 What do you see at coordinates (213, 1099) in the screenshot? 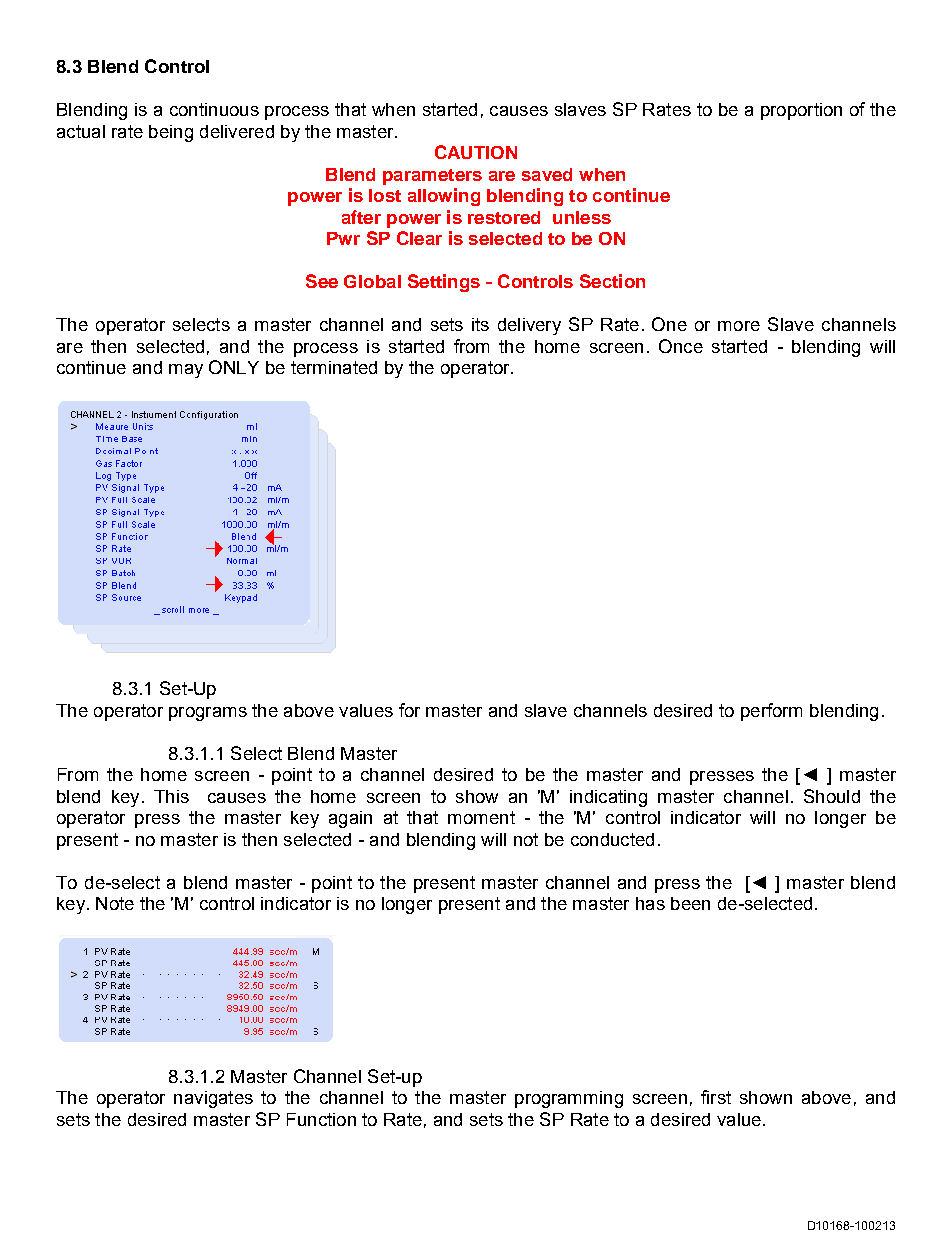
I see `navigates` at bounding box center [213, 1099].
